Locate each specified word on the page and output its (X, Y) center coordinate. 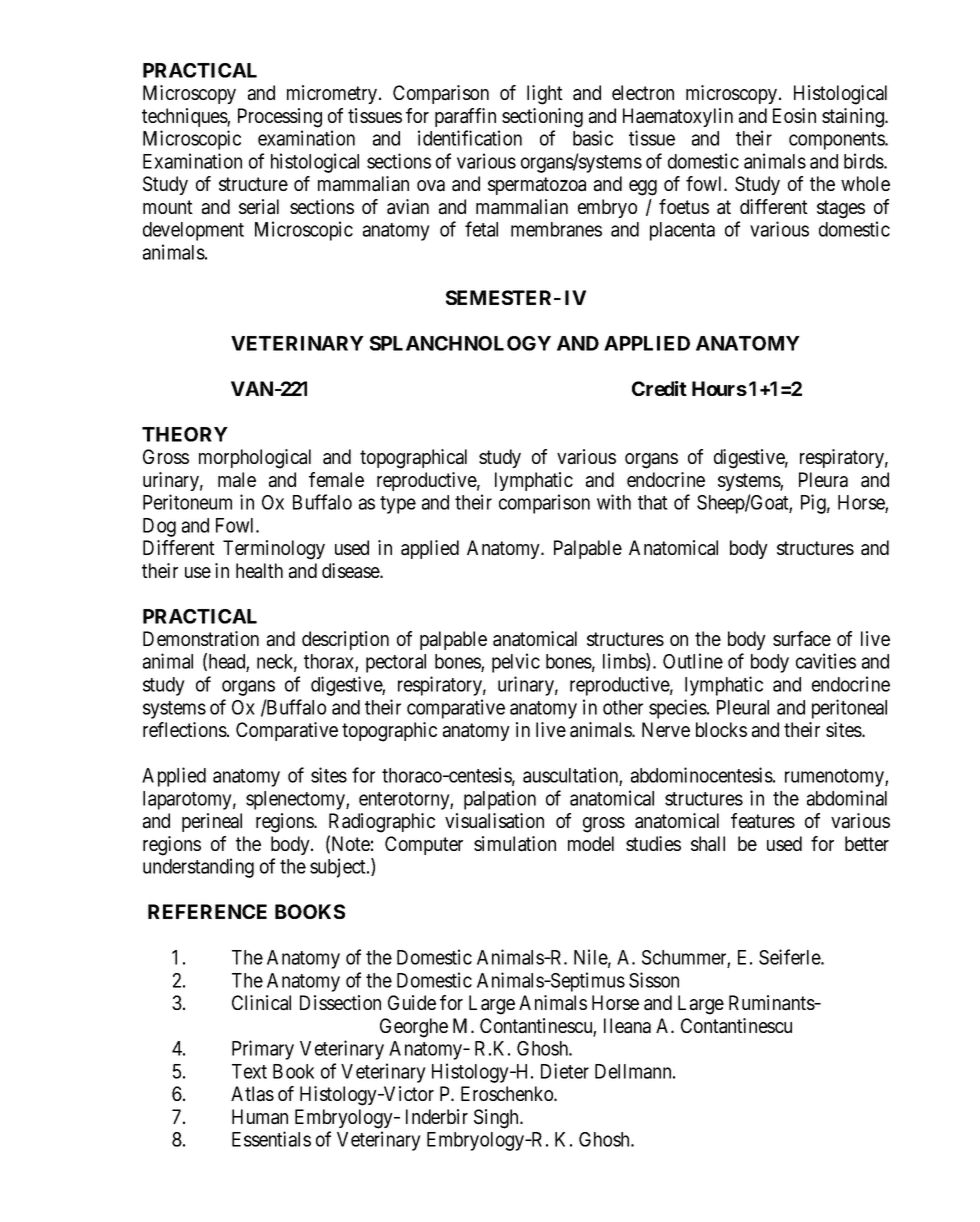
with (614, 502)
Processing (280, 118)
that (653, 502)
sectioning (542, 118)
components (837, 141)
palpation (500, 800)
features (763, 821)
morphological (255, 459)
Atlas (252, 1094)
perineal (212, 822)
